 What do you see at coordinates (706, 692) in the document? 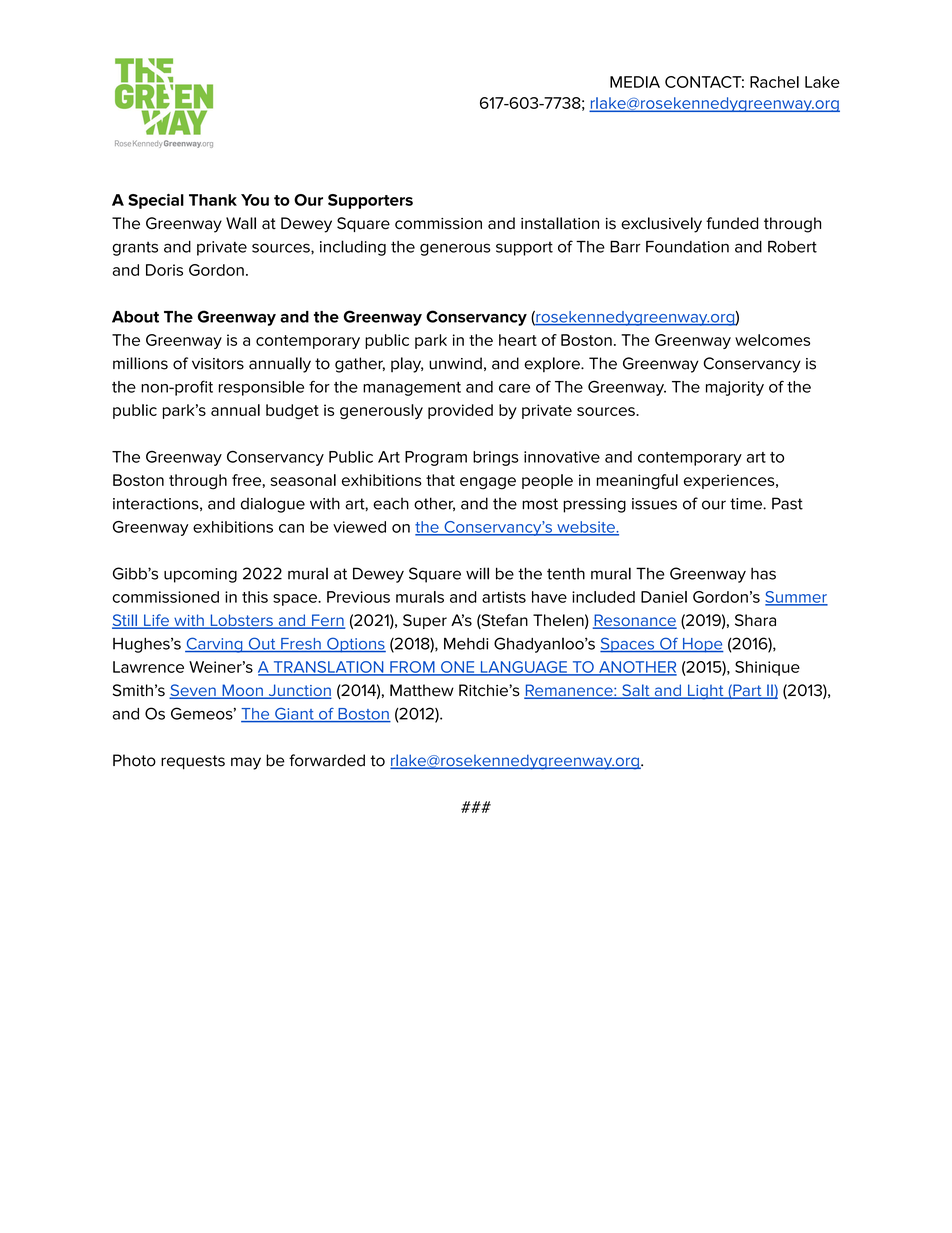
I see `Light` at bounding box center [706, 692].
